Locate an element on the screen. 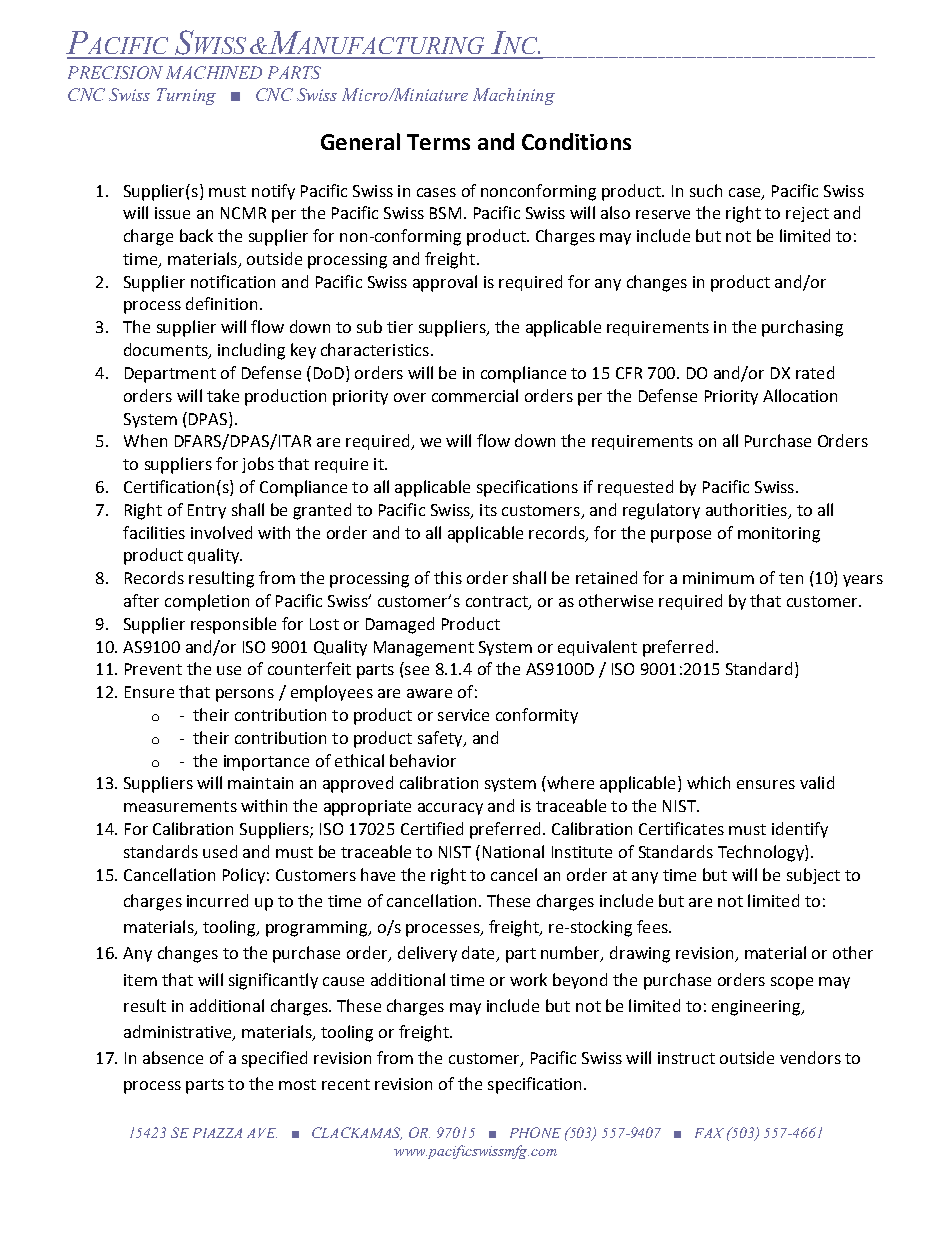  contract is located at coordinates (498, 603).
